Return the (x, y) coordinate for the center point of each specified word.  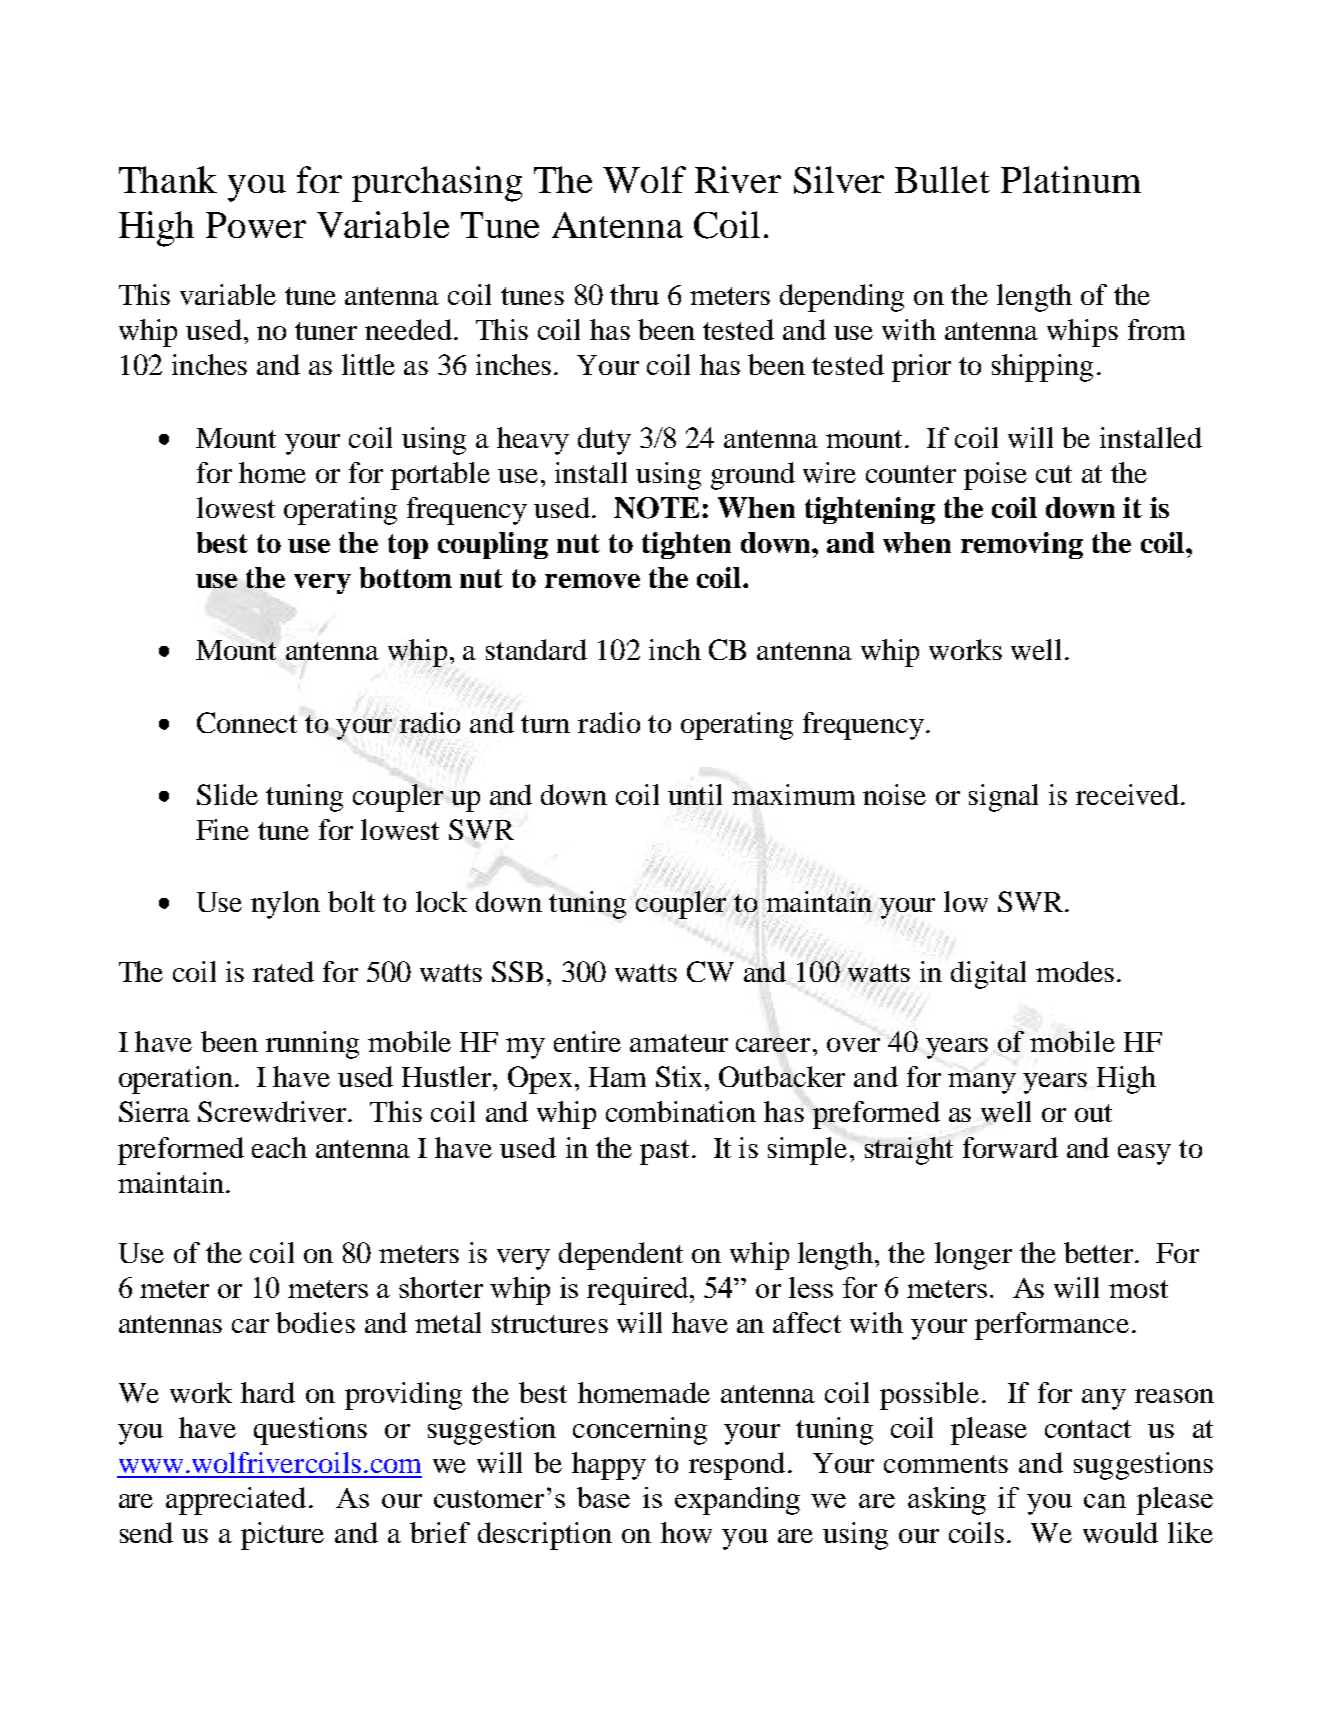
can (1105, 1501)
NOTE (656, 508)
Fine (222, 829)
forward (1010, 1147)
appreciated (236, 1501)
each (279, 1147)
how (686, 1532)
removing (1022, 545)
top (408, 546)
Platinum (1071, 179)
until (695, 794)
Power (256, 225)
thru (634, 294)
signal (1003, 798)
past (664, 1152)
